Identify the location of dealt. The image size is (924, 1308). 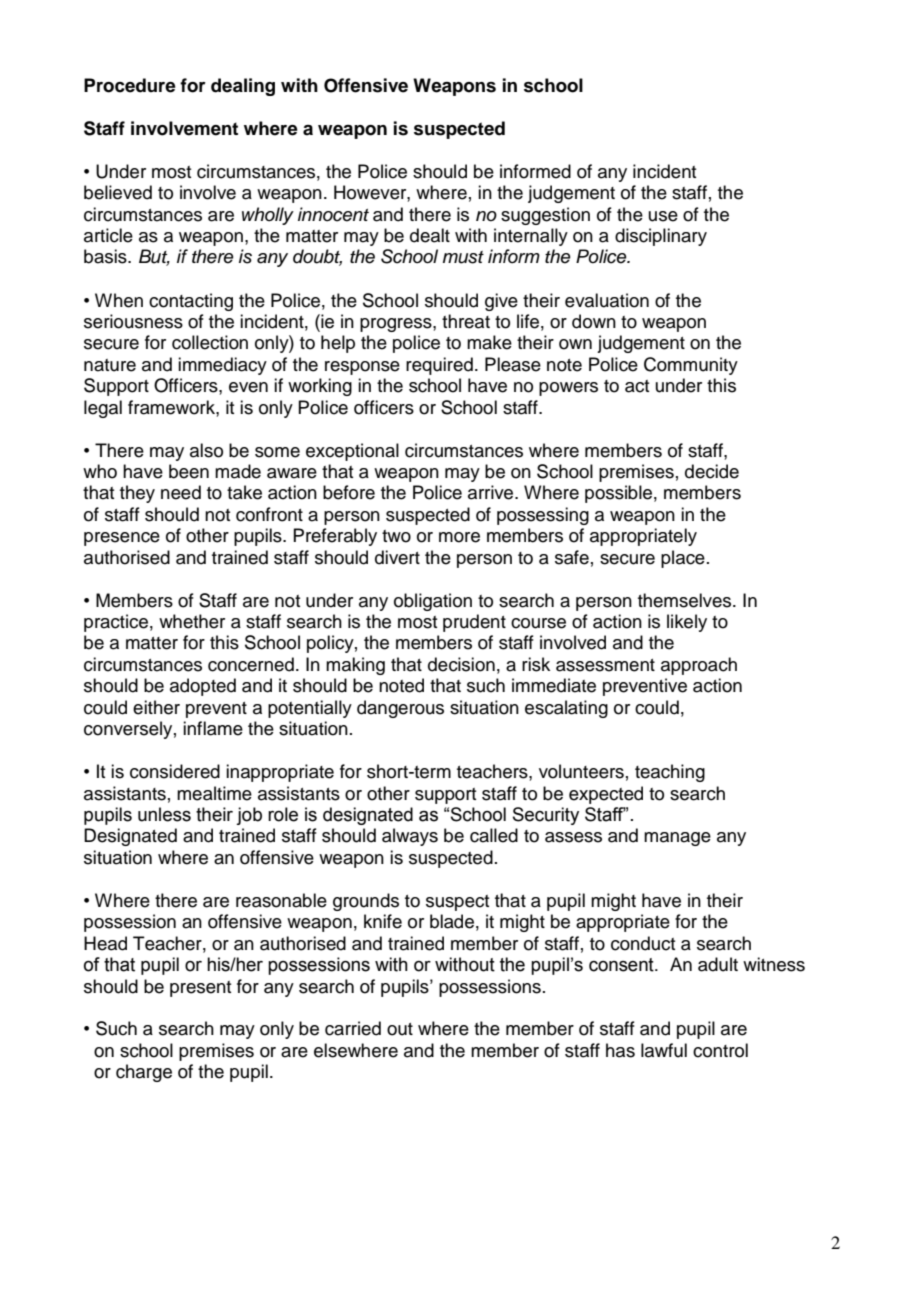
(430, 235).
